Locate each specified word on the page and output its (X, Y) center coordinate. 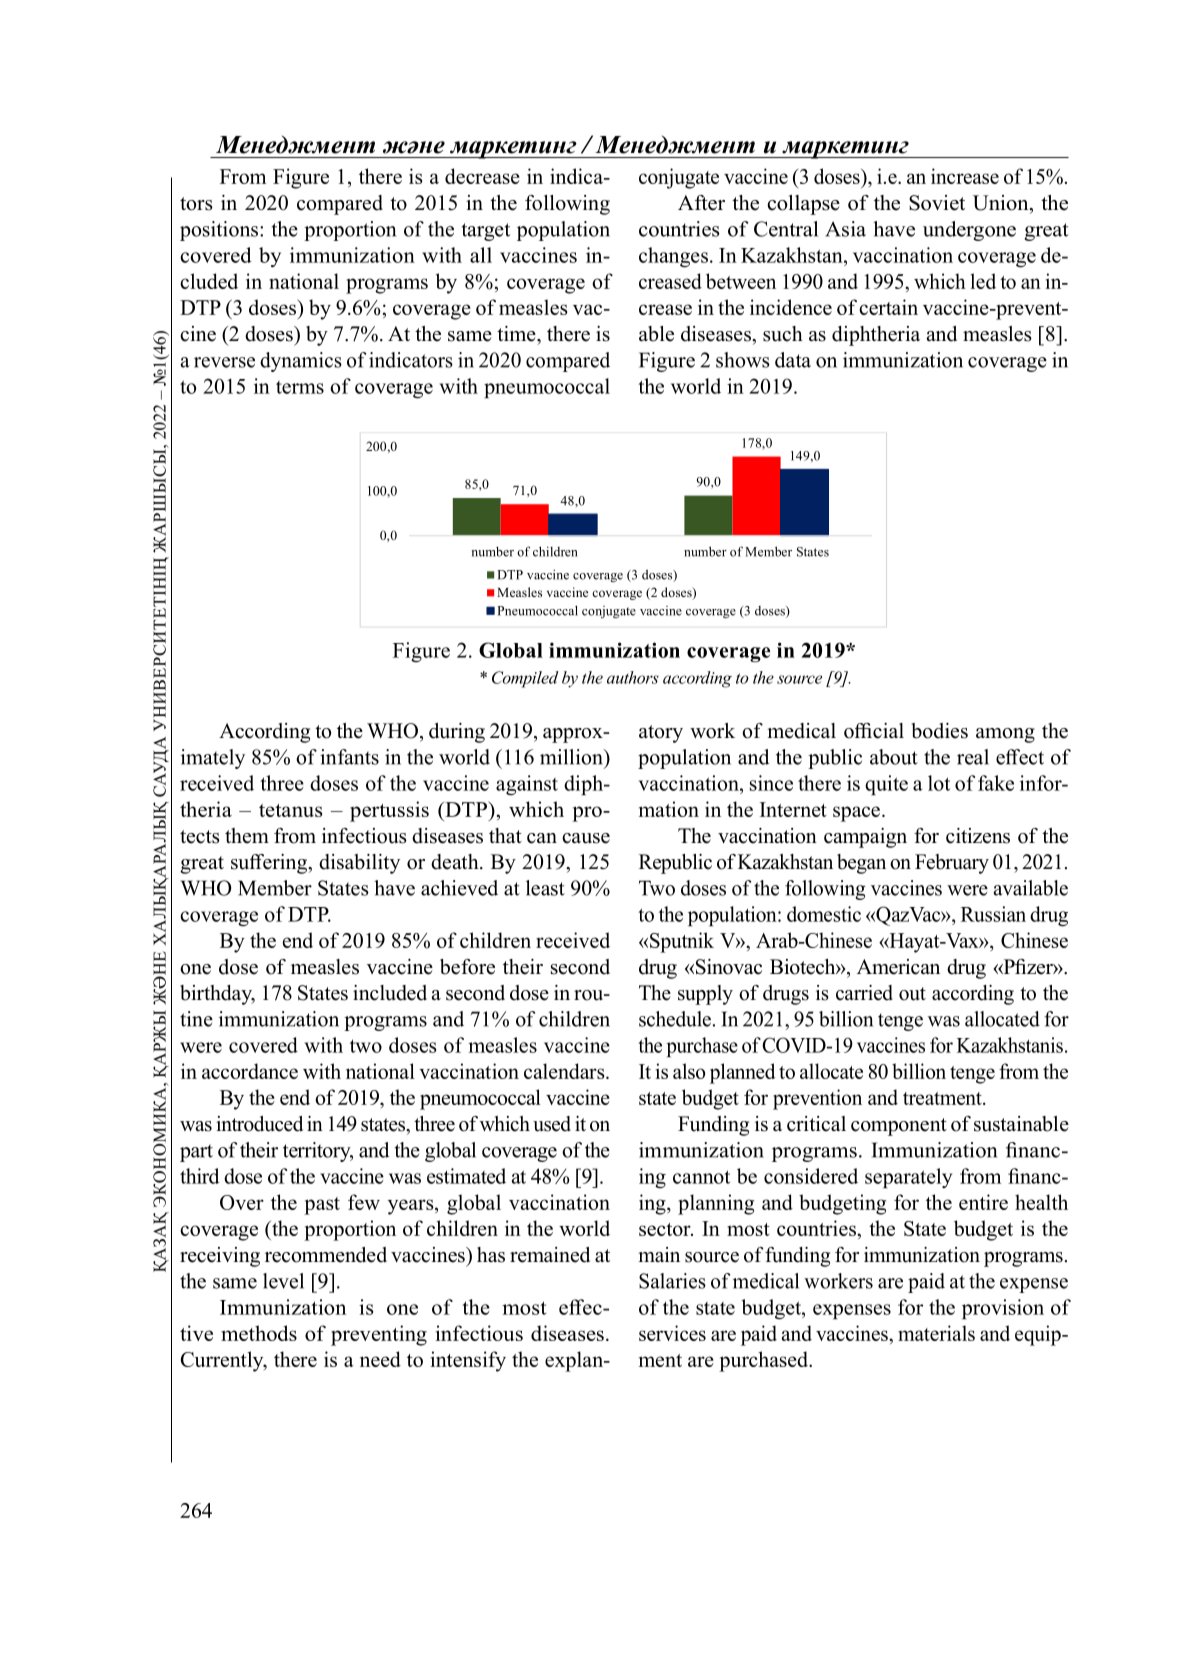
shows (743, 360)
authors (633, 677)
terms (300, 387)
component (899, 1127)
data (793, 360)
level (283, 1281)
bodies (939, 731)
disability (359, 864)
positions (219, 231)
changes (673, 257)
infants (349, 757)
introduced (259, 1124)
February (952, 864)
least (545, 888)
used (552, 1124)
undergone (969, 231)
